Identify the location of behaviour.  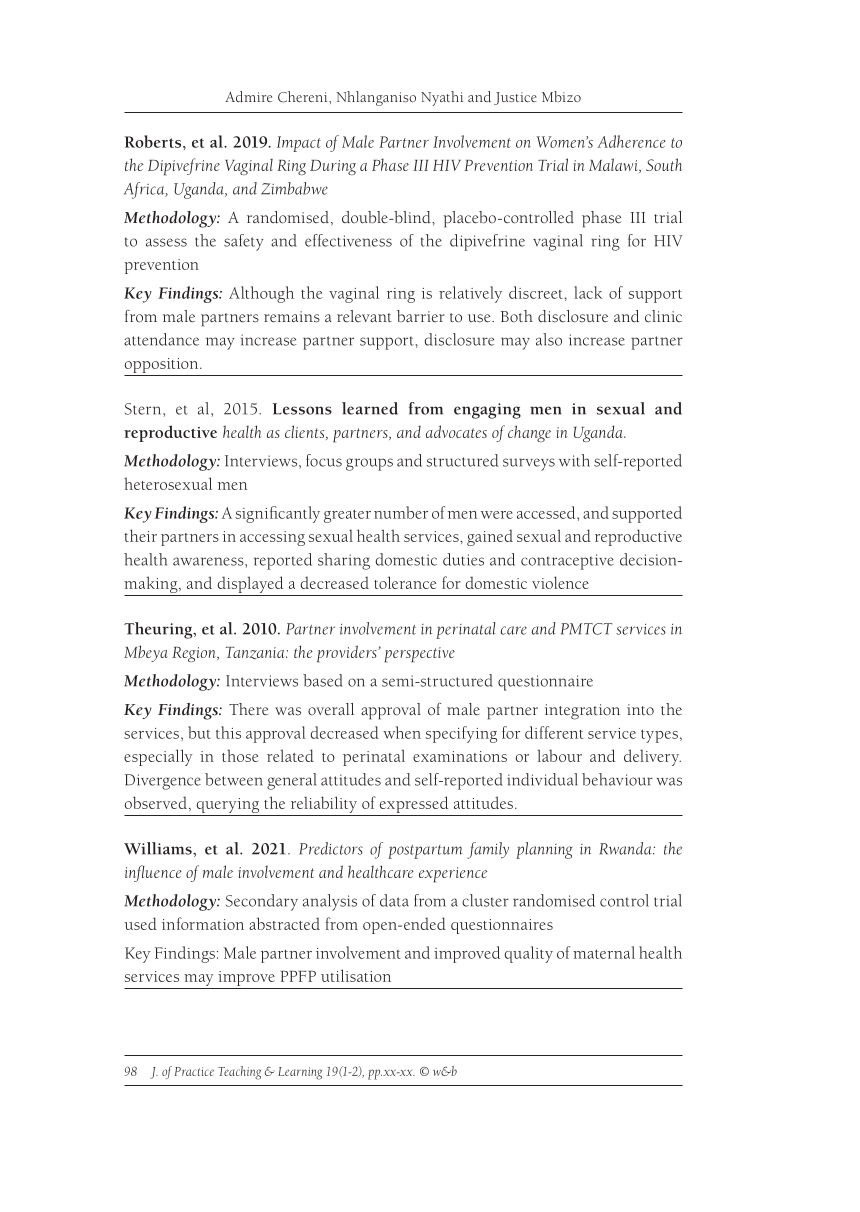
(617, 779).
